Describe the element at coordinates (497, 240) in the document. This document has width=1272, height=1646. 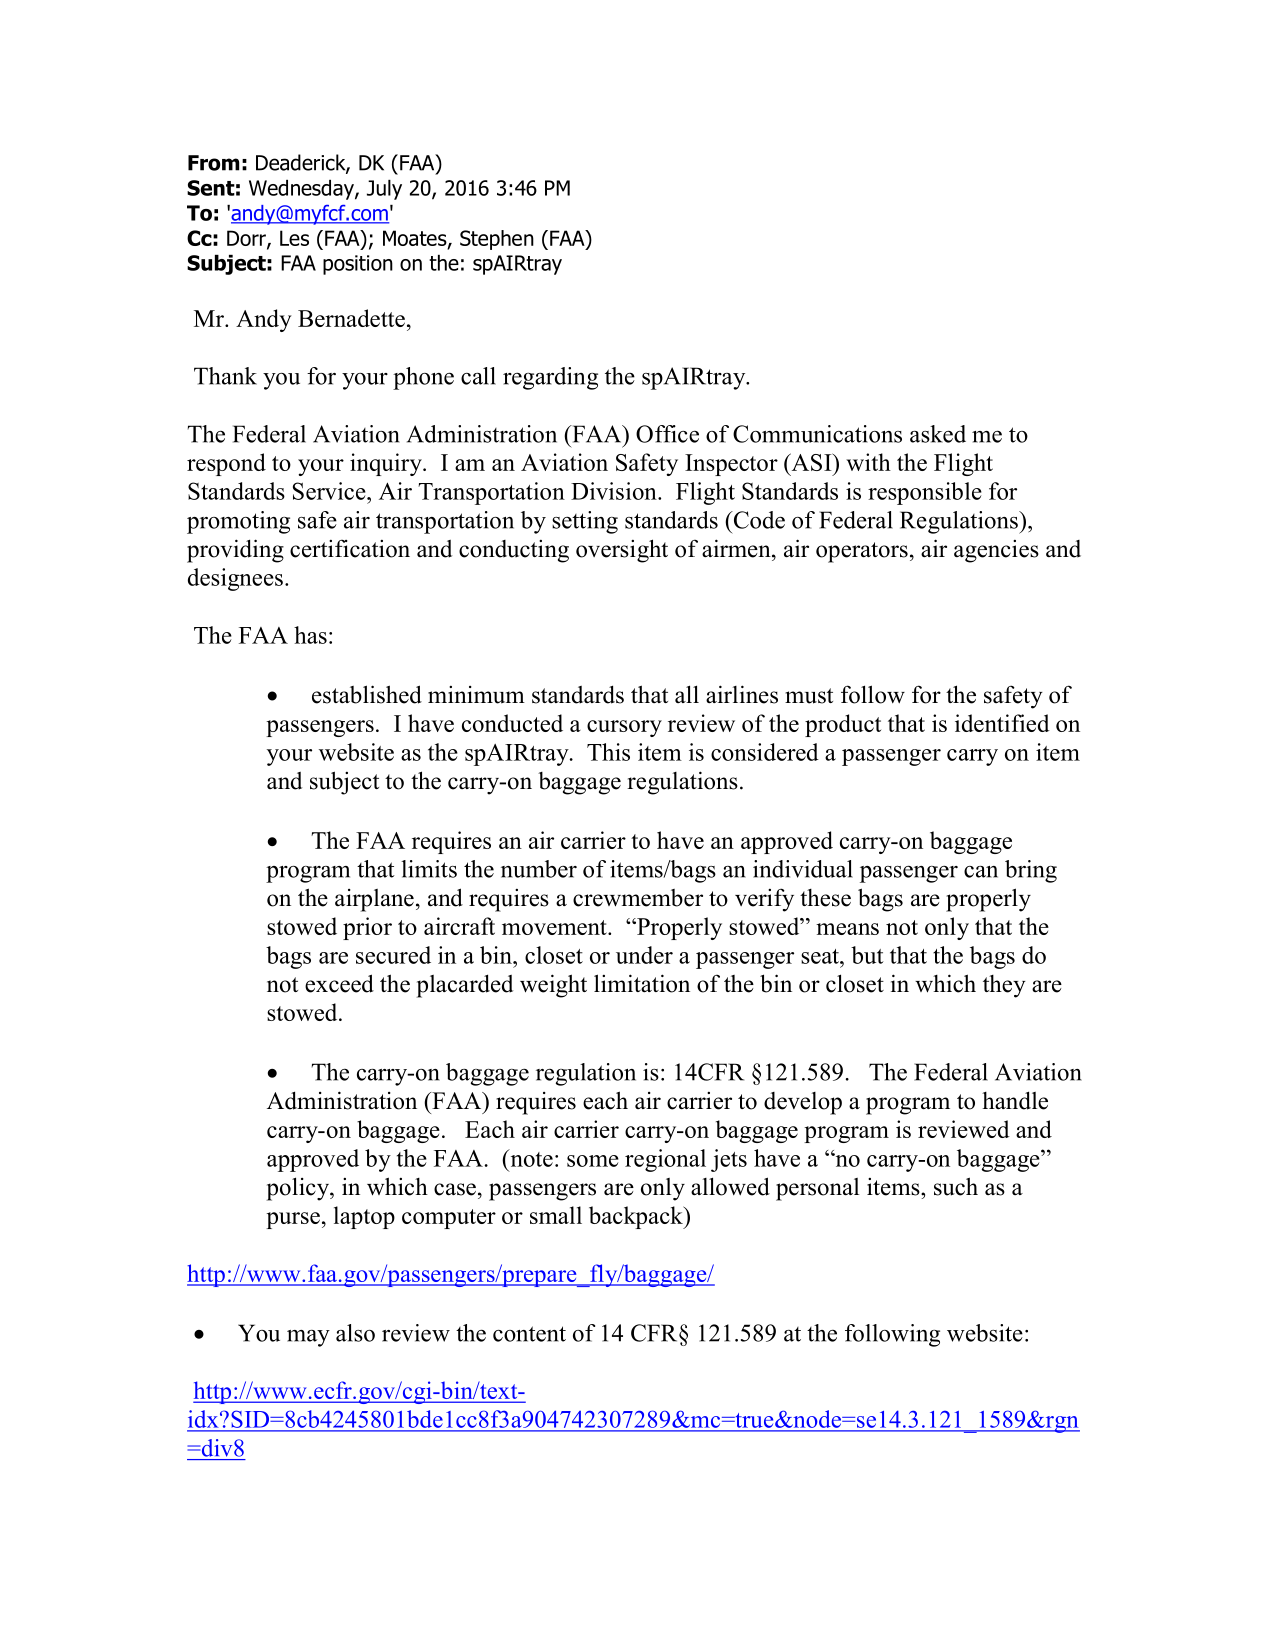
I see `Stephen` at that location.
